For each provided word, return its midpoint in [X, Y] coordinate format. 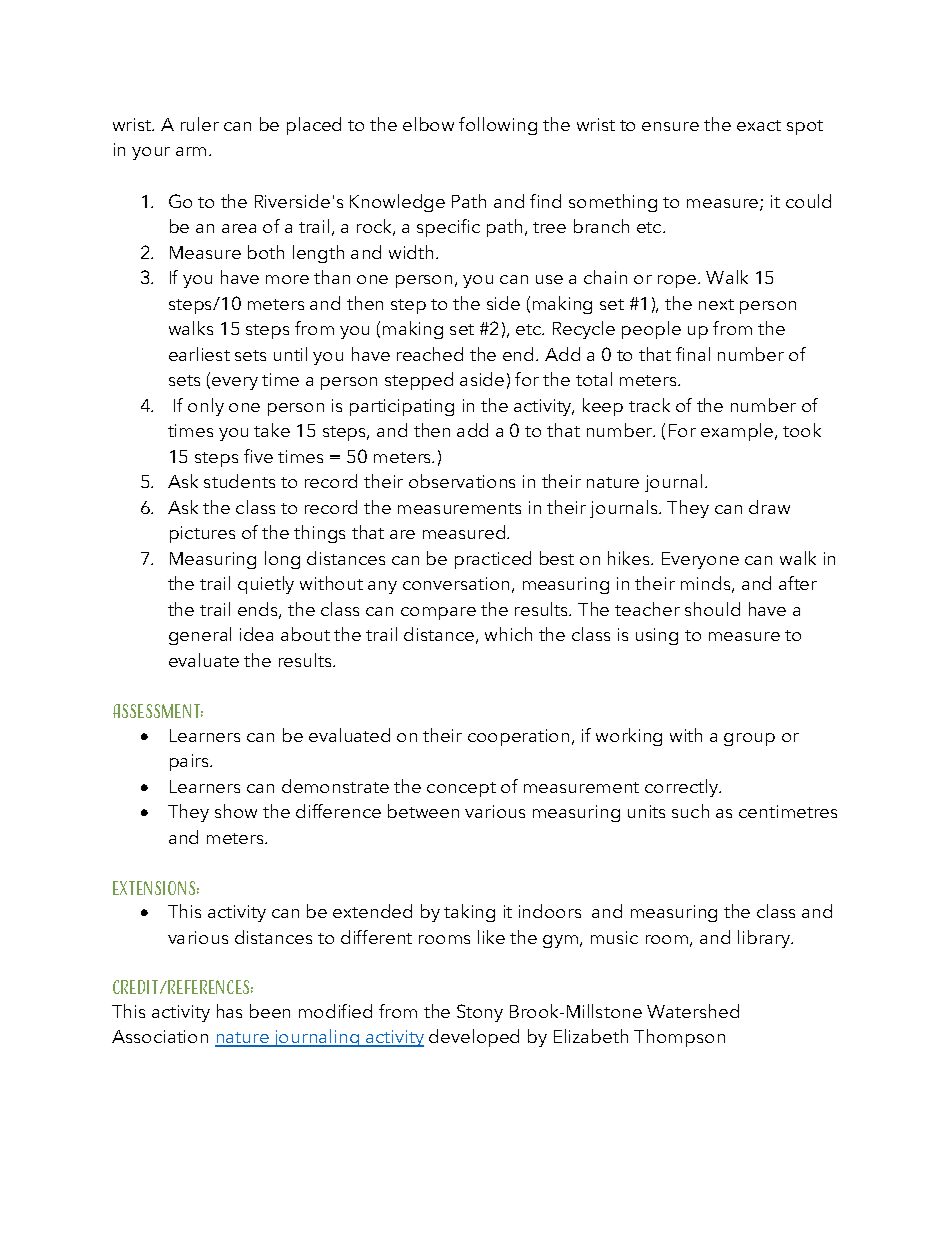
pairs [191, 762]
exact [759, 125]
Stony [480, 1013]
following [498, 126]
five [258, 456]
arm [191, 151]
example [738, 432]
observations [462, 481]
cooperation [518, 737]
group [749, 739]
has [229, 1011]
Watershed [693, 1011]
